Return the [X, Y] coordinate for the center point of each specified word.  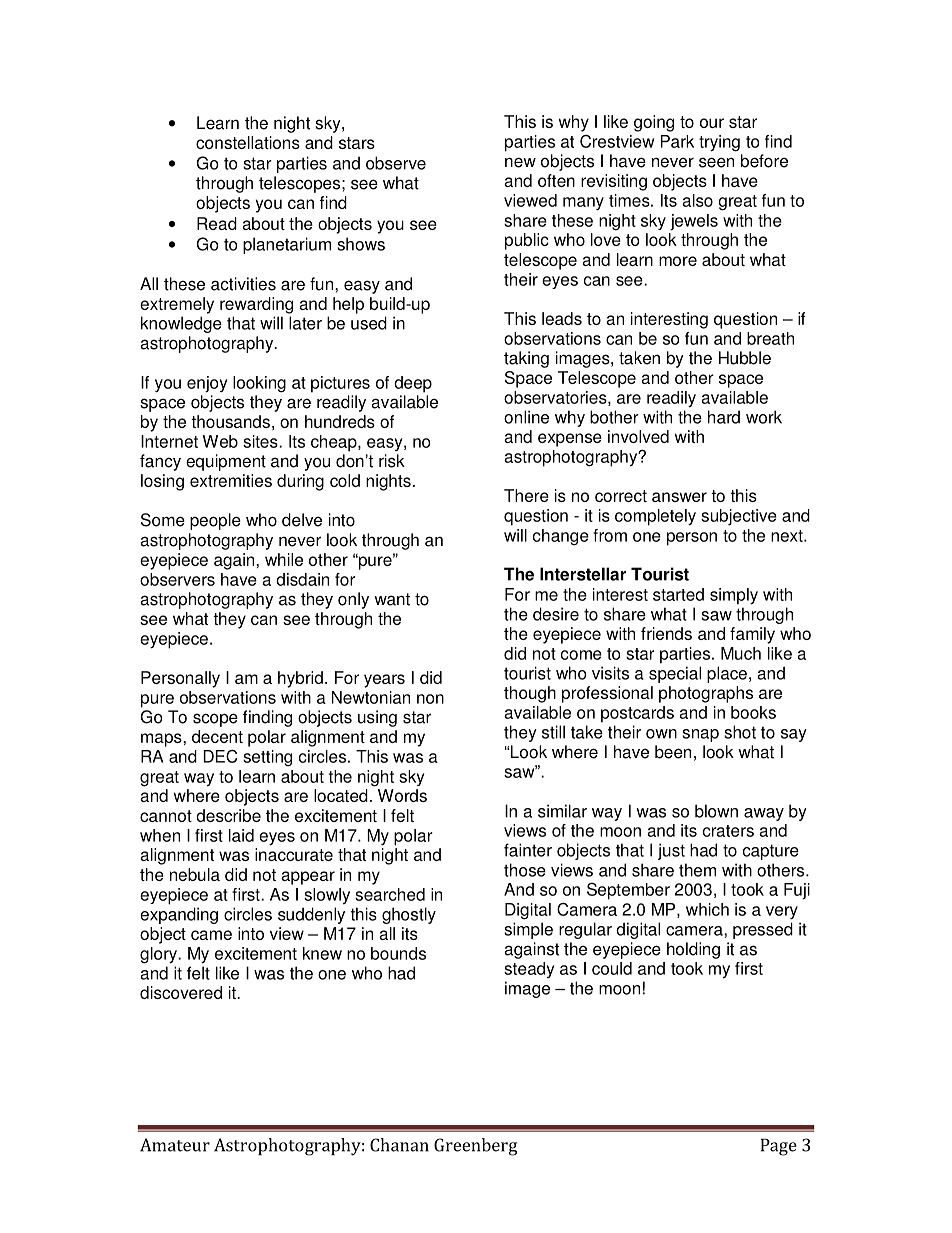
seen [716, 162]
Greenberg [475, 1147]
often [556, 180]
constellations [248, 142]
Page [779, 1147]
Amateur [175, 1145]
